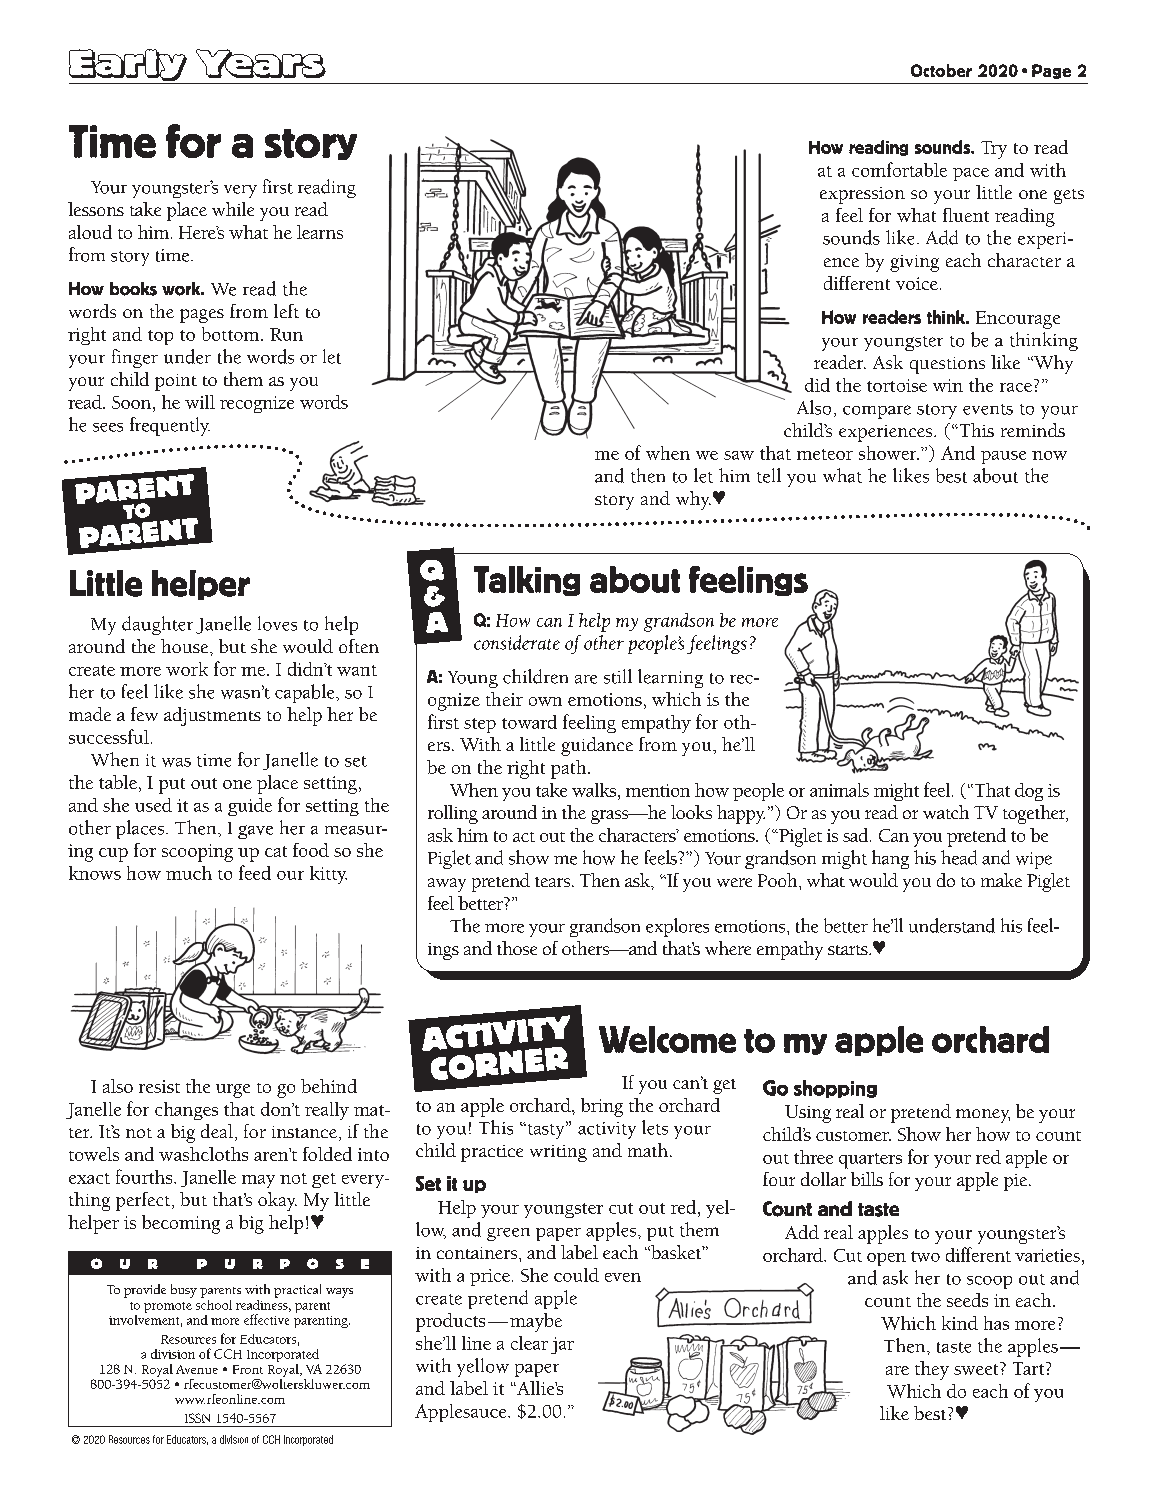 Image resolution: width=1155 pixels, height=1495 pixels. What do you see at coordinates (941, 70) in the screenshot?
I see `October` at bounding box center [941, 70].
